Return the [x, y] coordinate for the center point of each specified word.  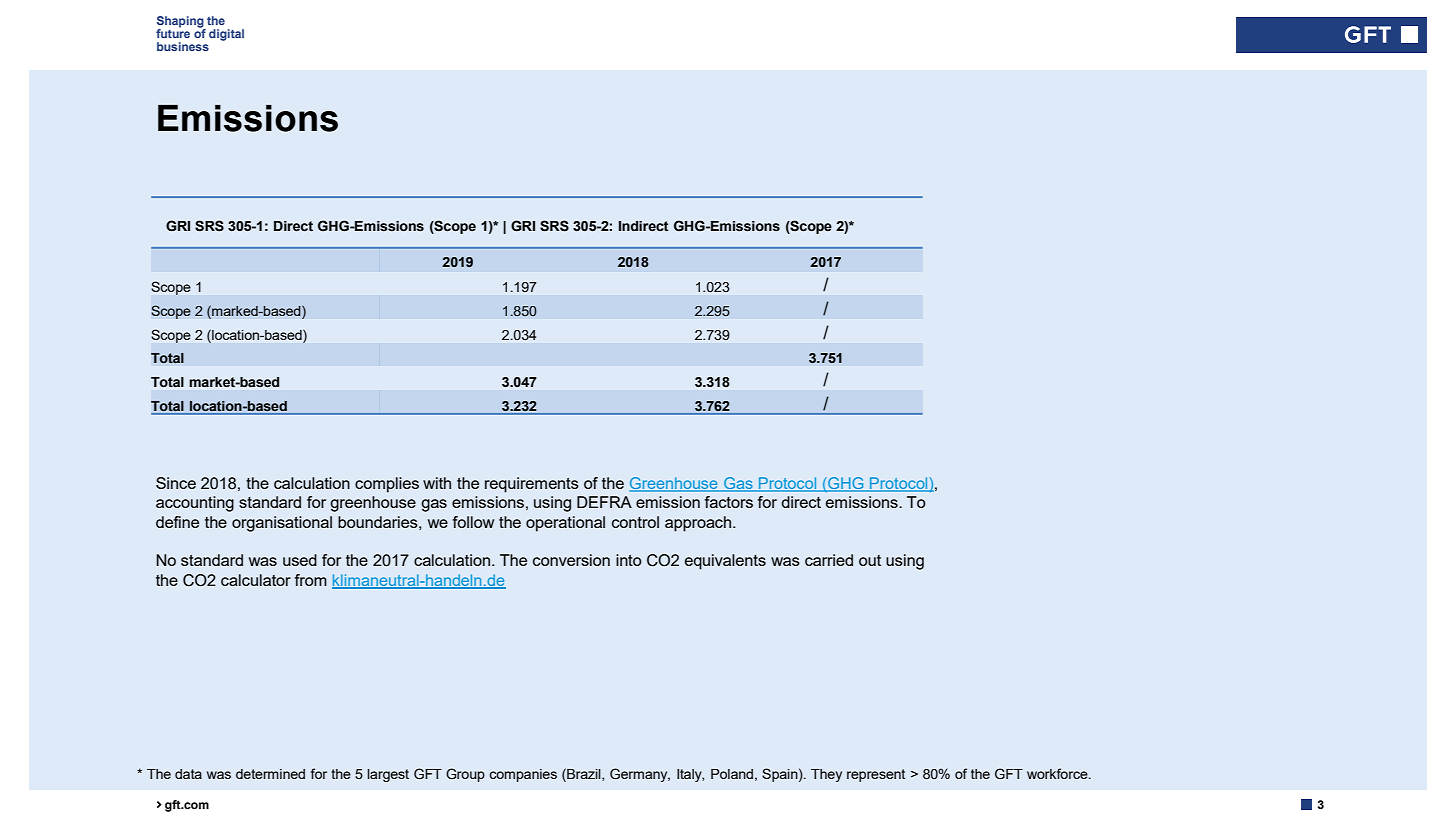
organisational [282, 524]
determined [270, 774]
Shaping [181, 23]
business [183, 46]
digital [226, 35]
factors [729, 502]
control [635, 522]
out [870, 560]
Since [176, 483]
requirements [532, 485]
